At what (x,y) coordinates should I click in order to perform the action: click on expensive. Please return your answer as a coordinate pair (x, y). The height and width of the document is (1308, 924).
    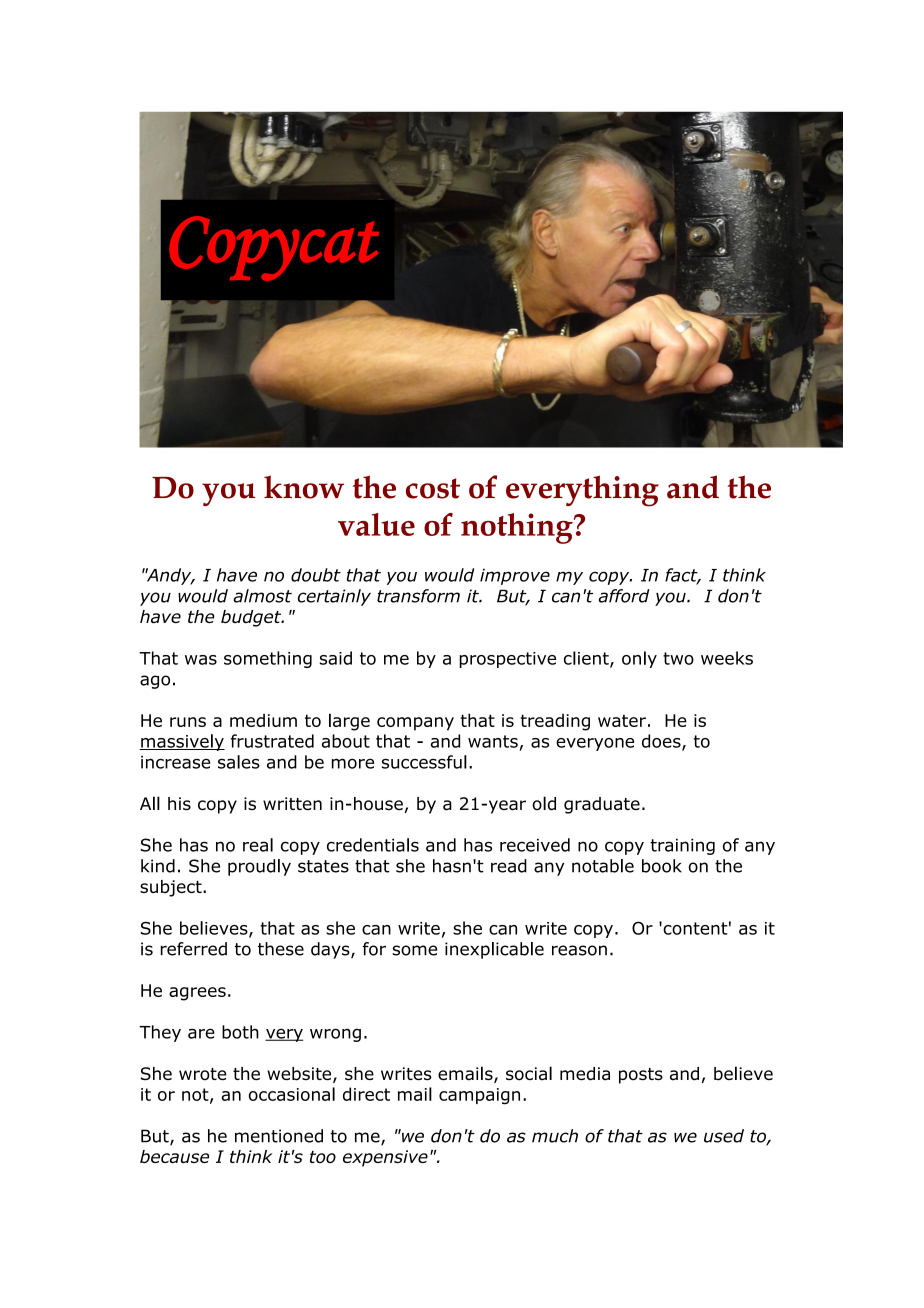
    Looking at the image, I should click on (385, 1158).
